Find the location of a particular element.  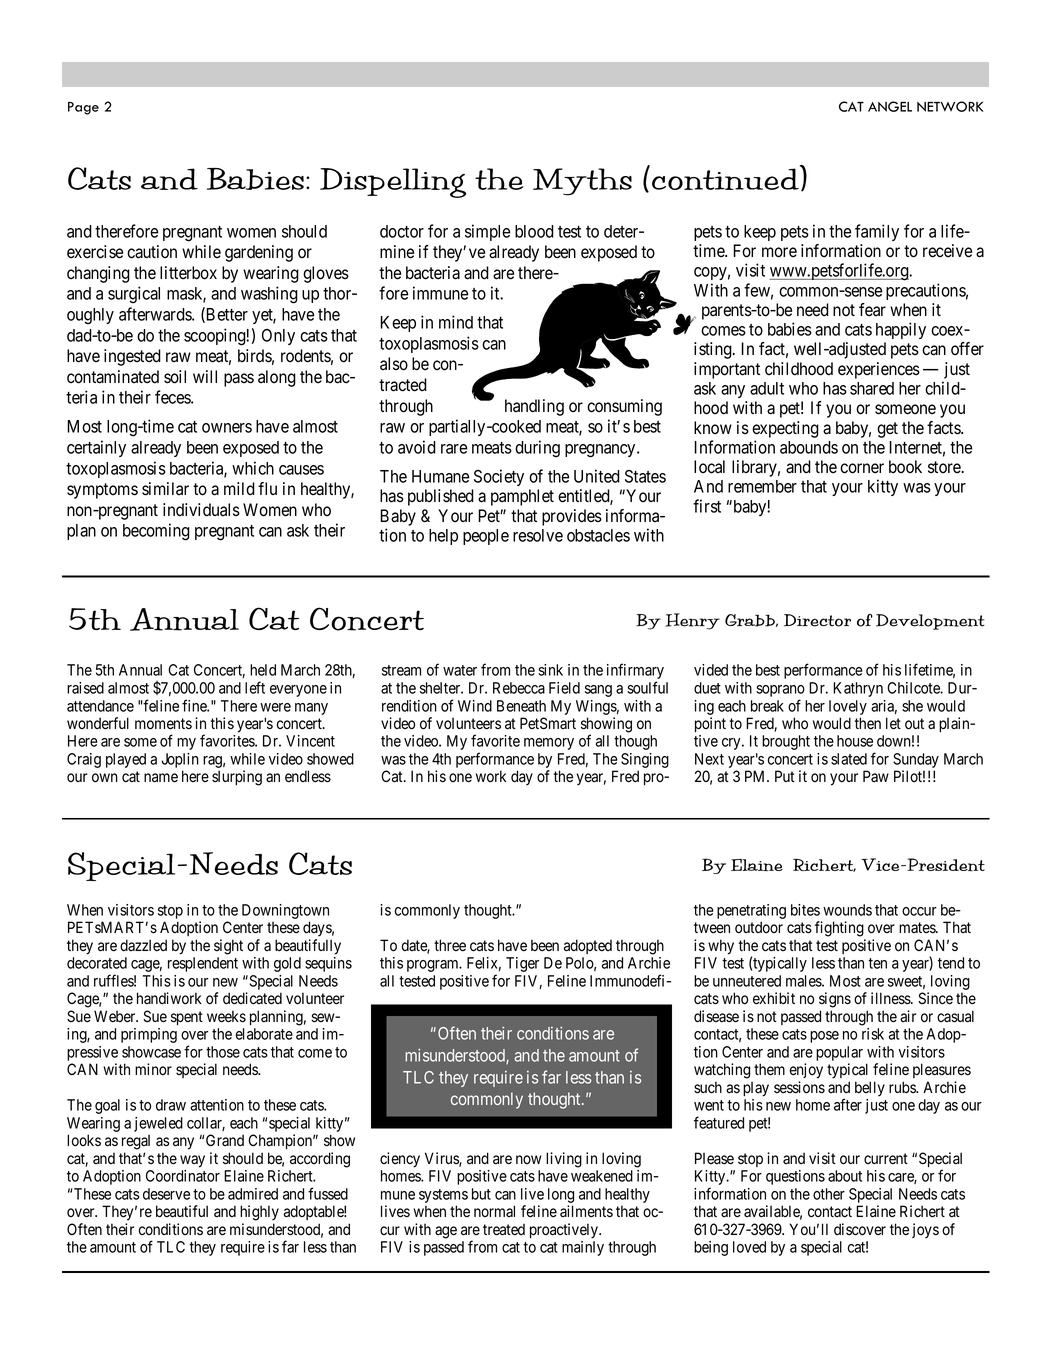

ANGEL is located at coordinates (890, 106).
